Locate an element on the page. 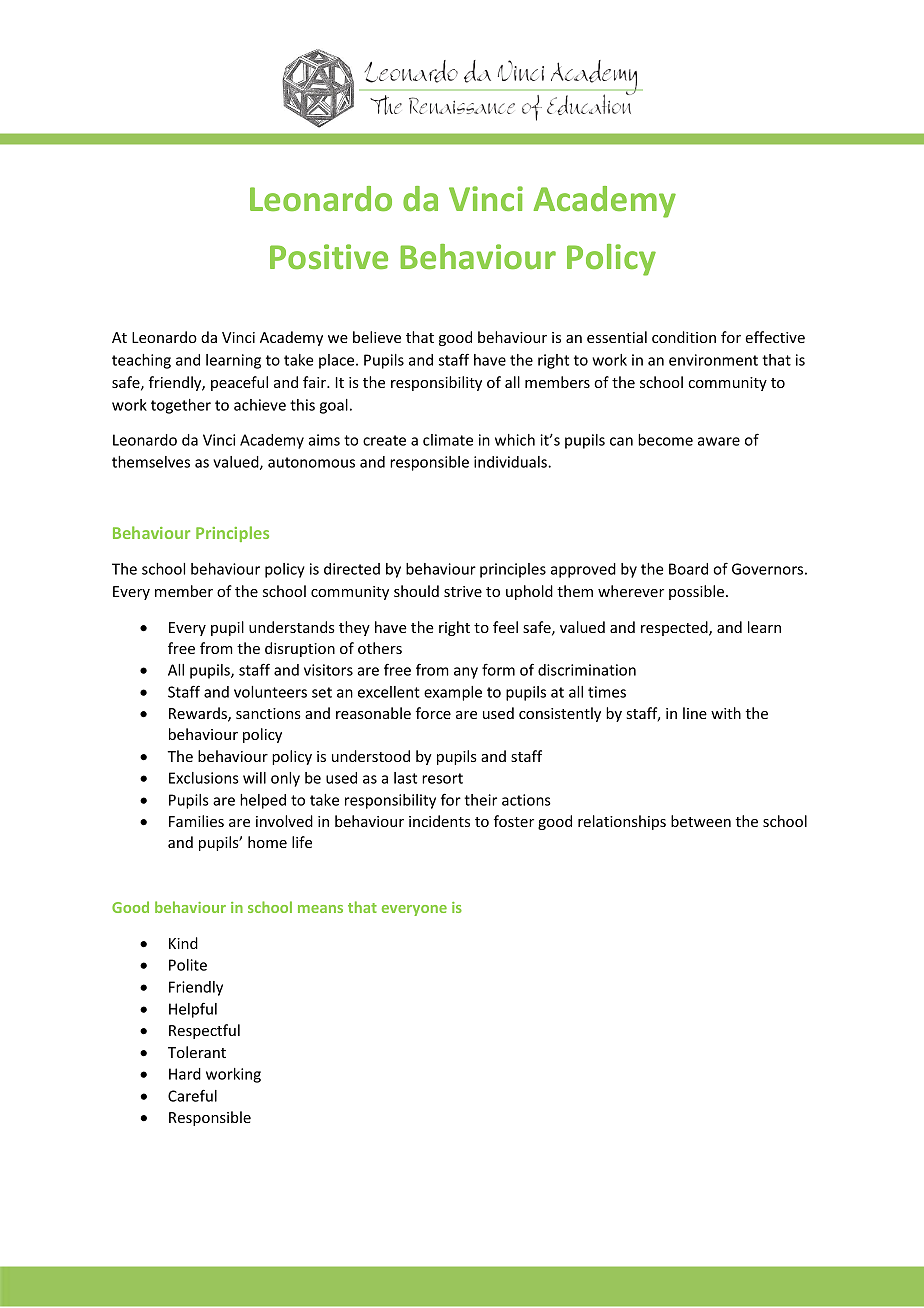 The image size is (924, 1308). Hard is located at coordinates (185, 1074).
